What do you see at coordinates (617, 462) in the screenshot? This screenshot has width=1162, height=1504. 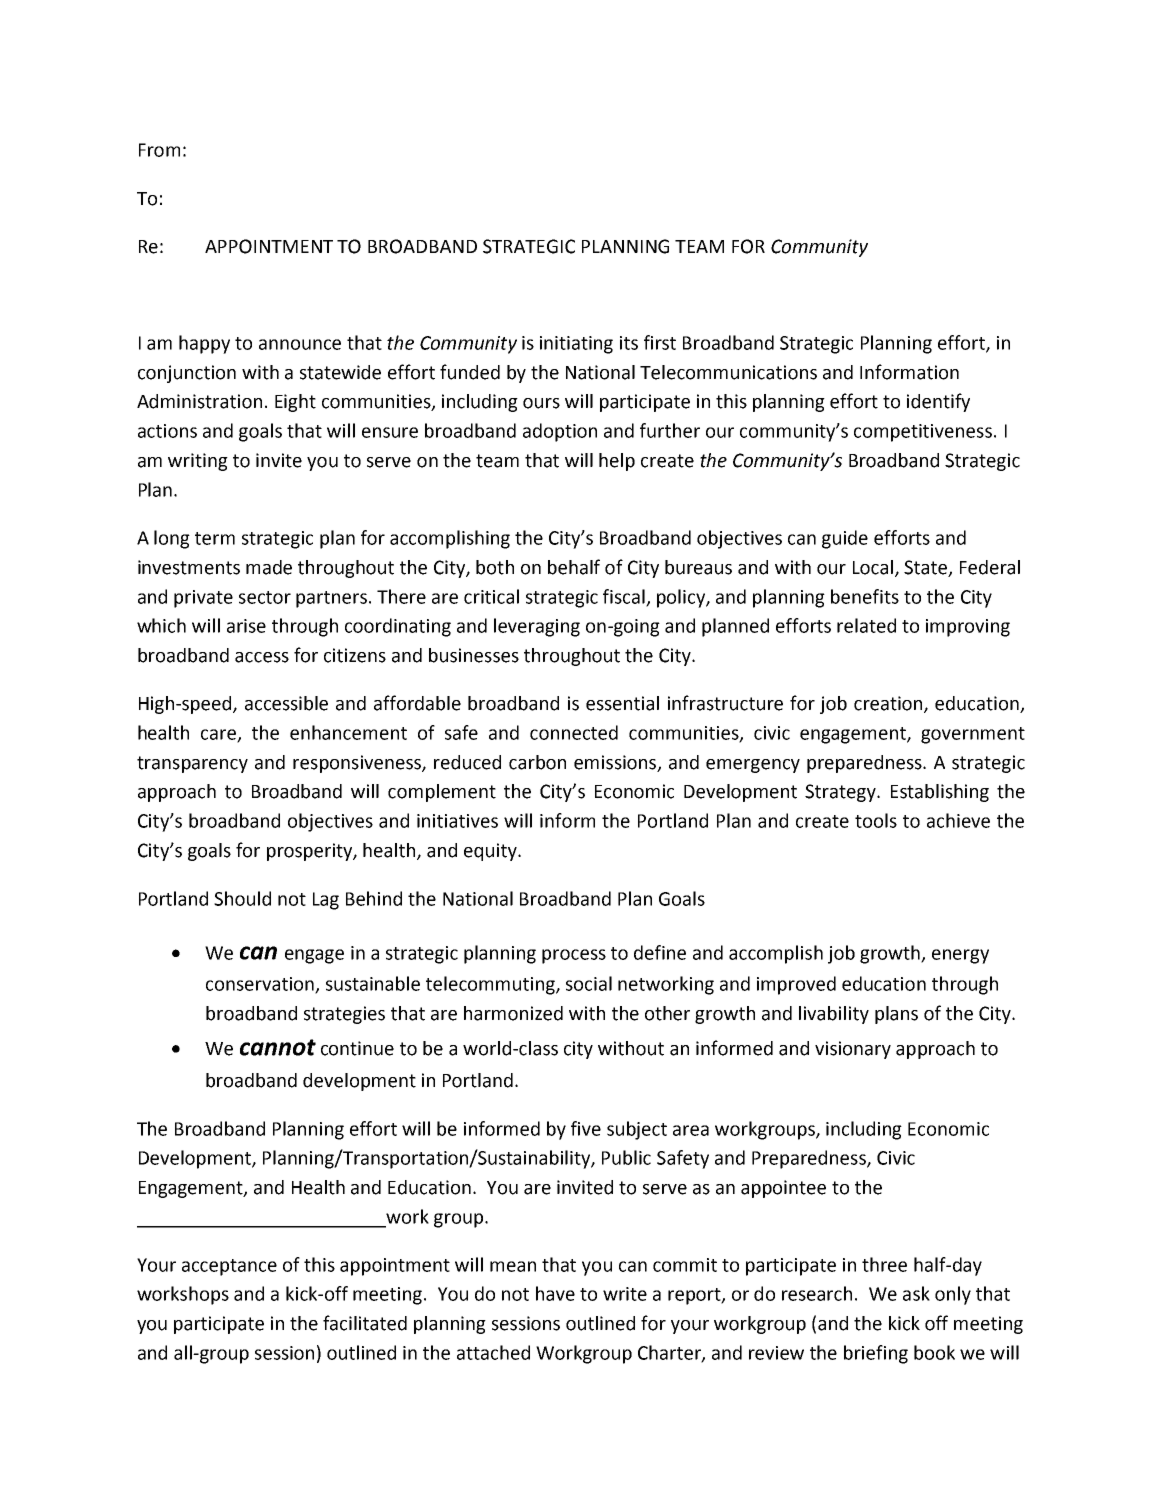 I see `help` at bounding box center [617, 462].
